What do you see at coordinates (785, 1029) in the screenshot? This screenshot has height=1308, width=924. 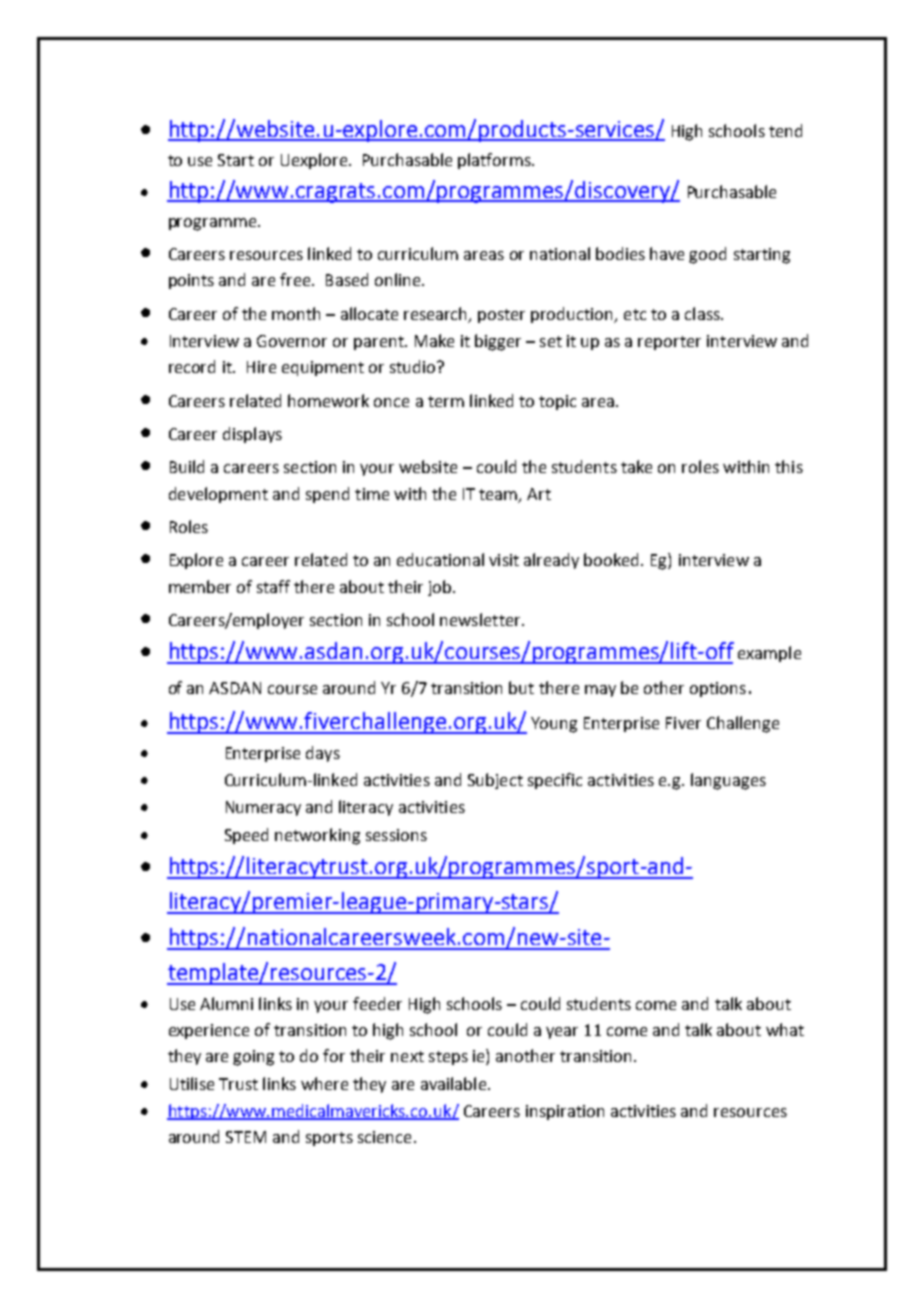 I see `what` at bounding box center [785, 1029].
